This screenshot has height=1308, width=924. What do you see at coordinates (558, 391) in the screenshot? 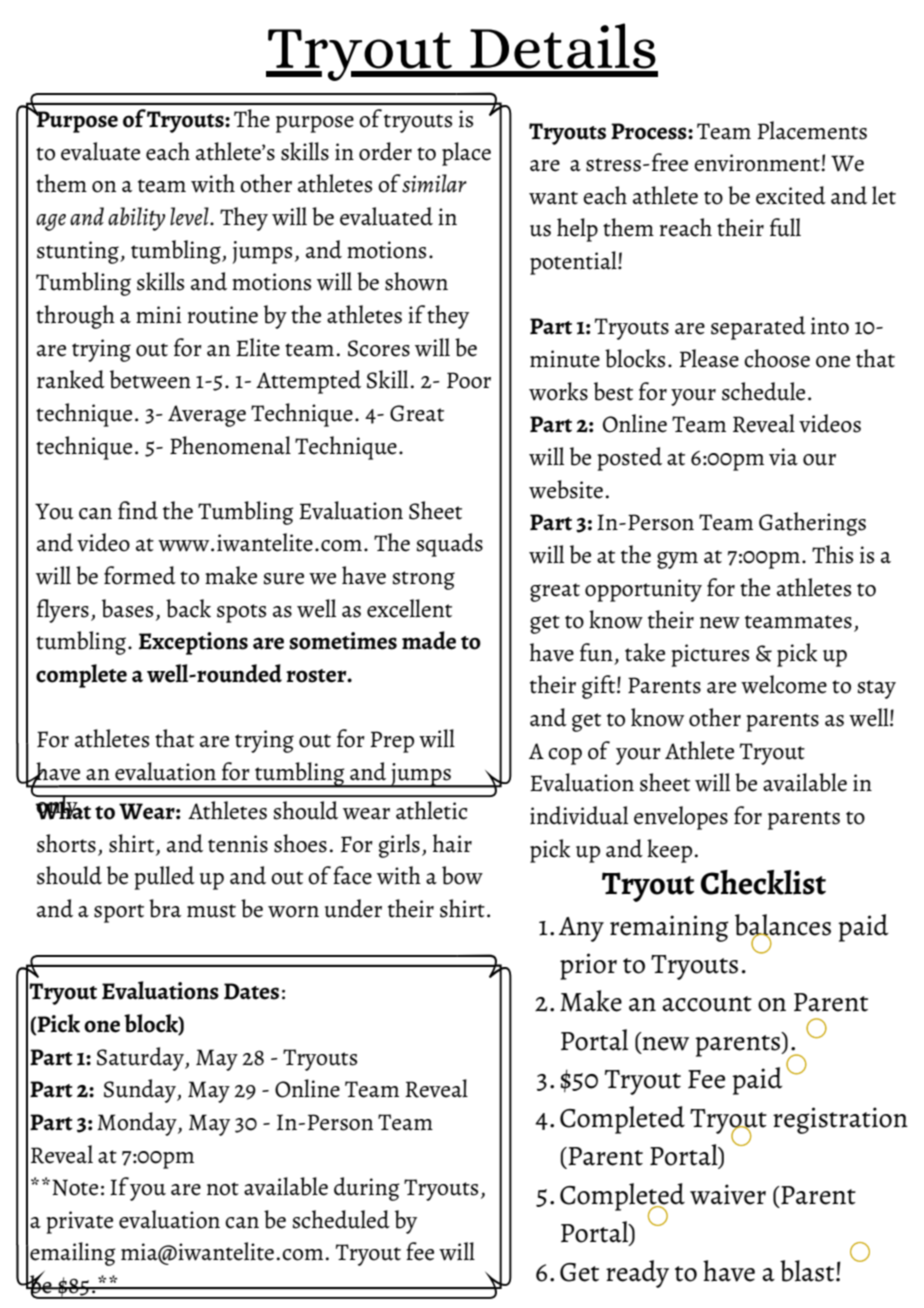
I see `works` at bounding box center [558, 391].
